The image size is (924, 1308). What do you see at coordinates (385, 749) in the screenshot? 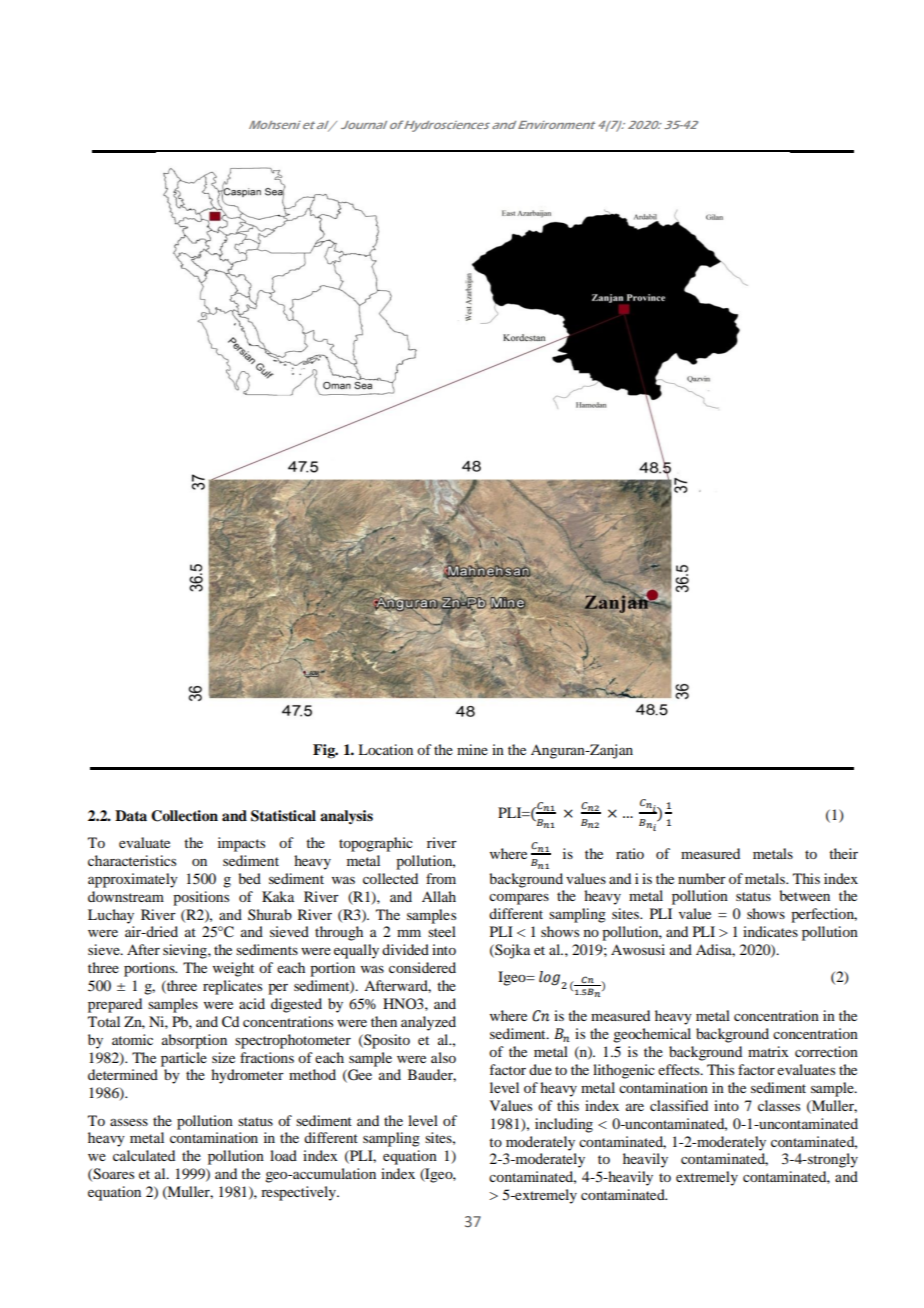
I see `Location` at bounding box center [385, 749].
